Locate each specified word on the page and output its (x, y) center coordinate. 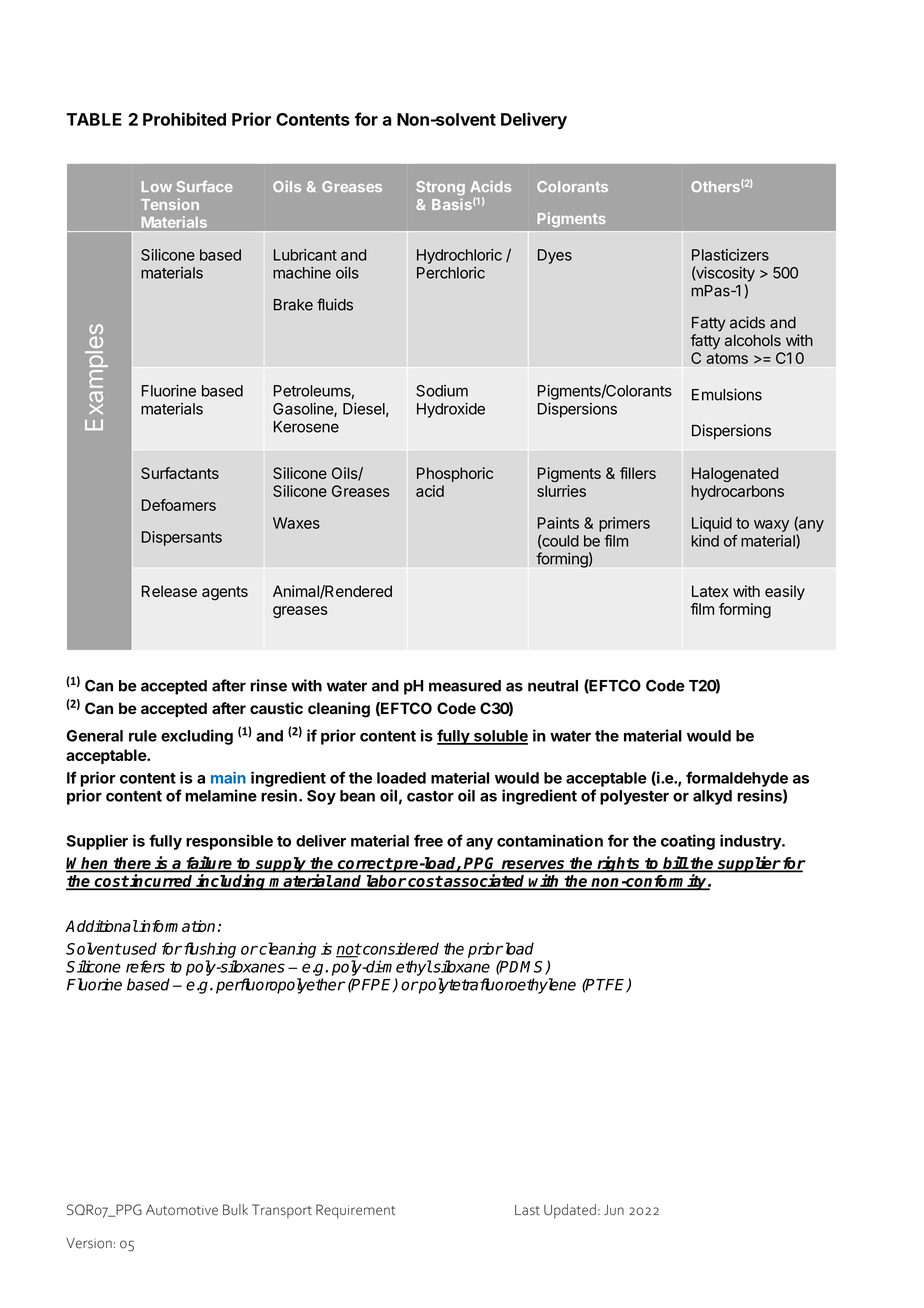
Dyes (555, 256)
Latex (710, 591)
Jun (614, 1210)
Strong (440, 188)
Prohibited (184, 119)
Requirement (355, 1211)
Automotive (182, 1210)
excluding (197, 737)
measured (465, 686)
